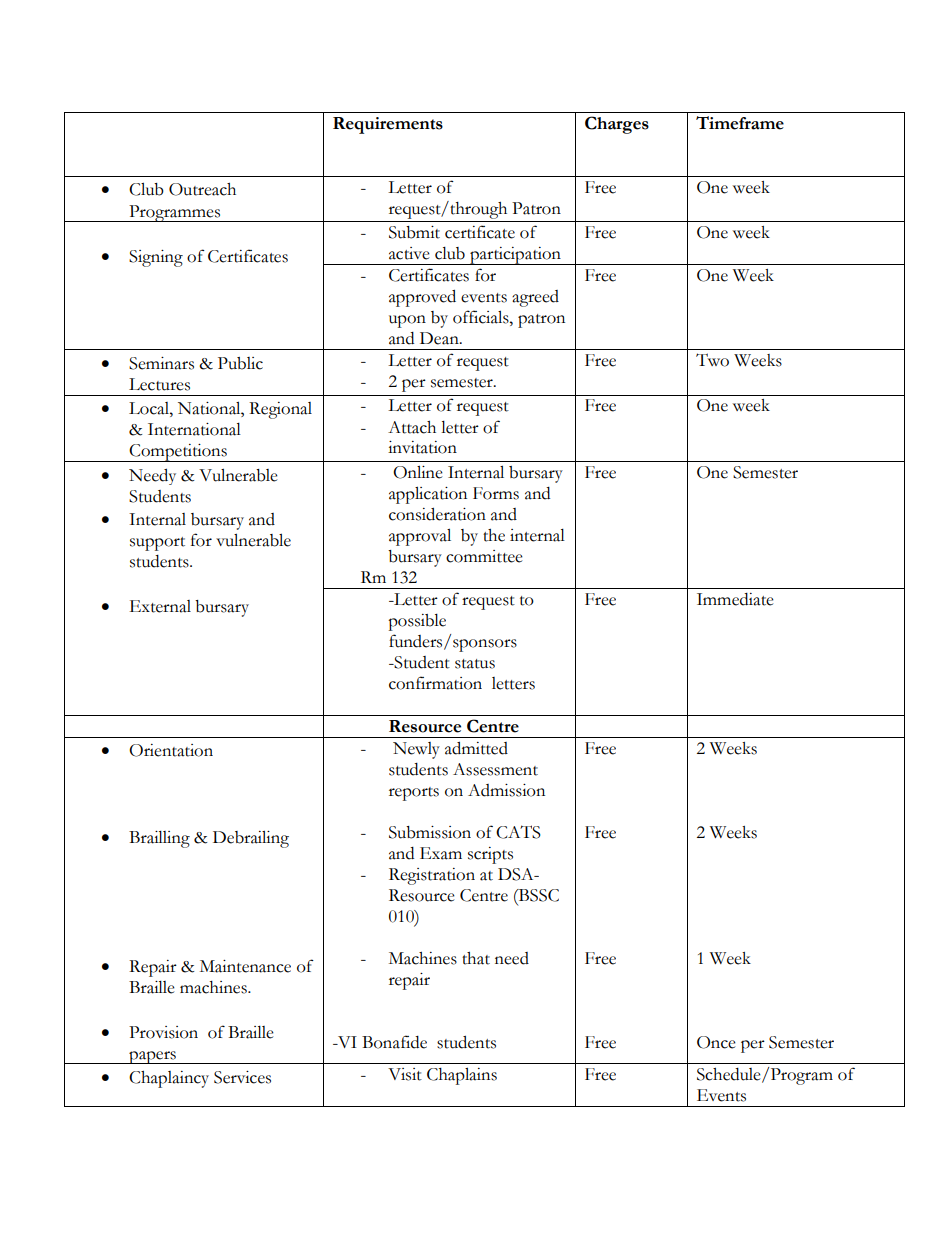 Image resolution: width=952 pixels, height=1233 pixels. Describe the element at coordinates (432, 876) in the document. I see `Registration` at that location.
